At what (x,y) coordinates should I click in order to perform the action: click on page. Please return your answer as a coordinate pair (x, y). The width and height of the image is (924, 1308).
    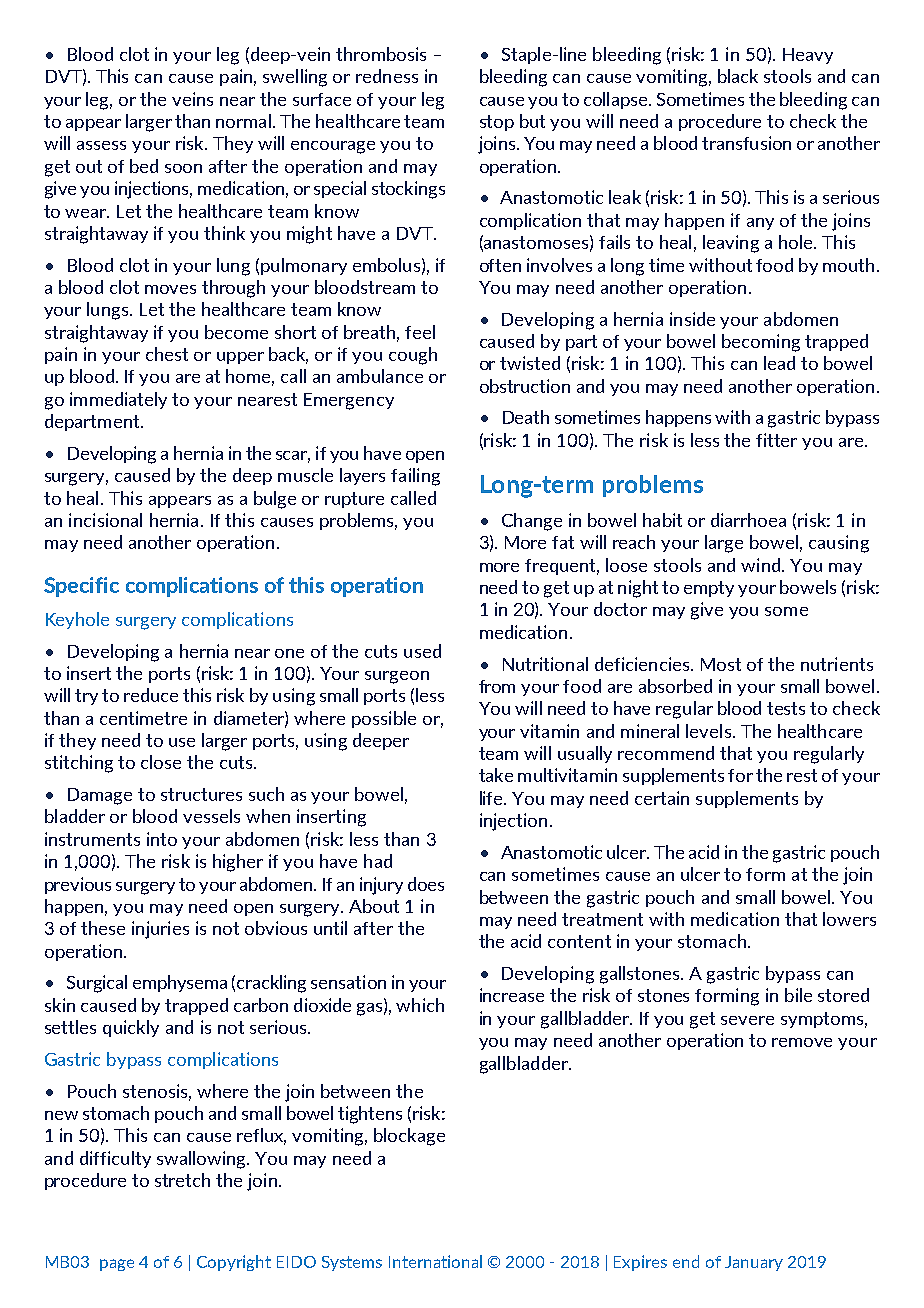
    Looking at the image, I should click on (117, 1265).
